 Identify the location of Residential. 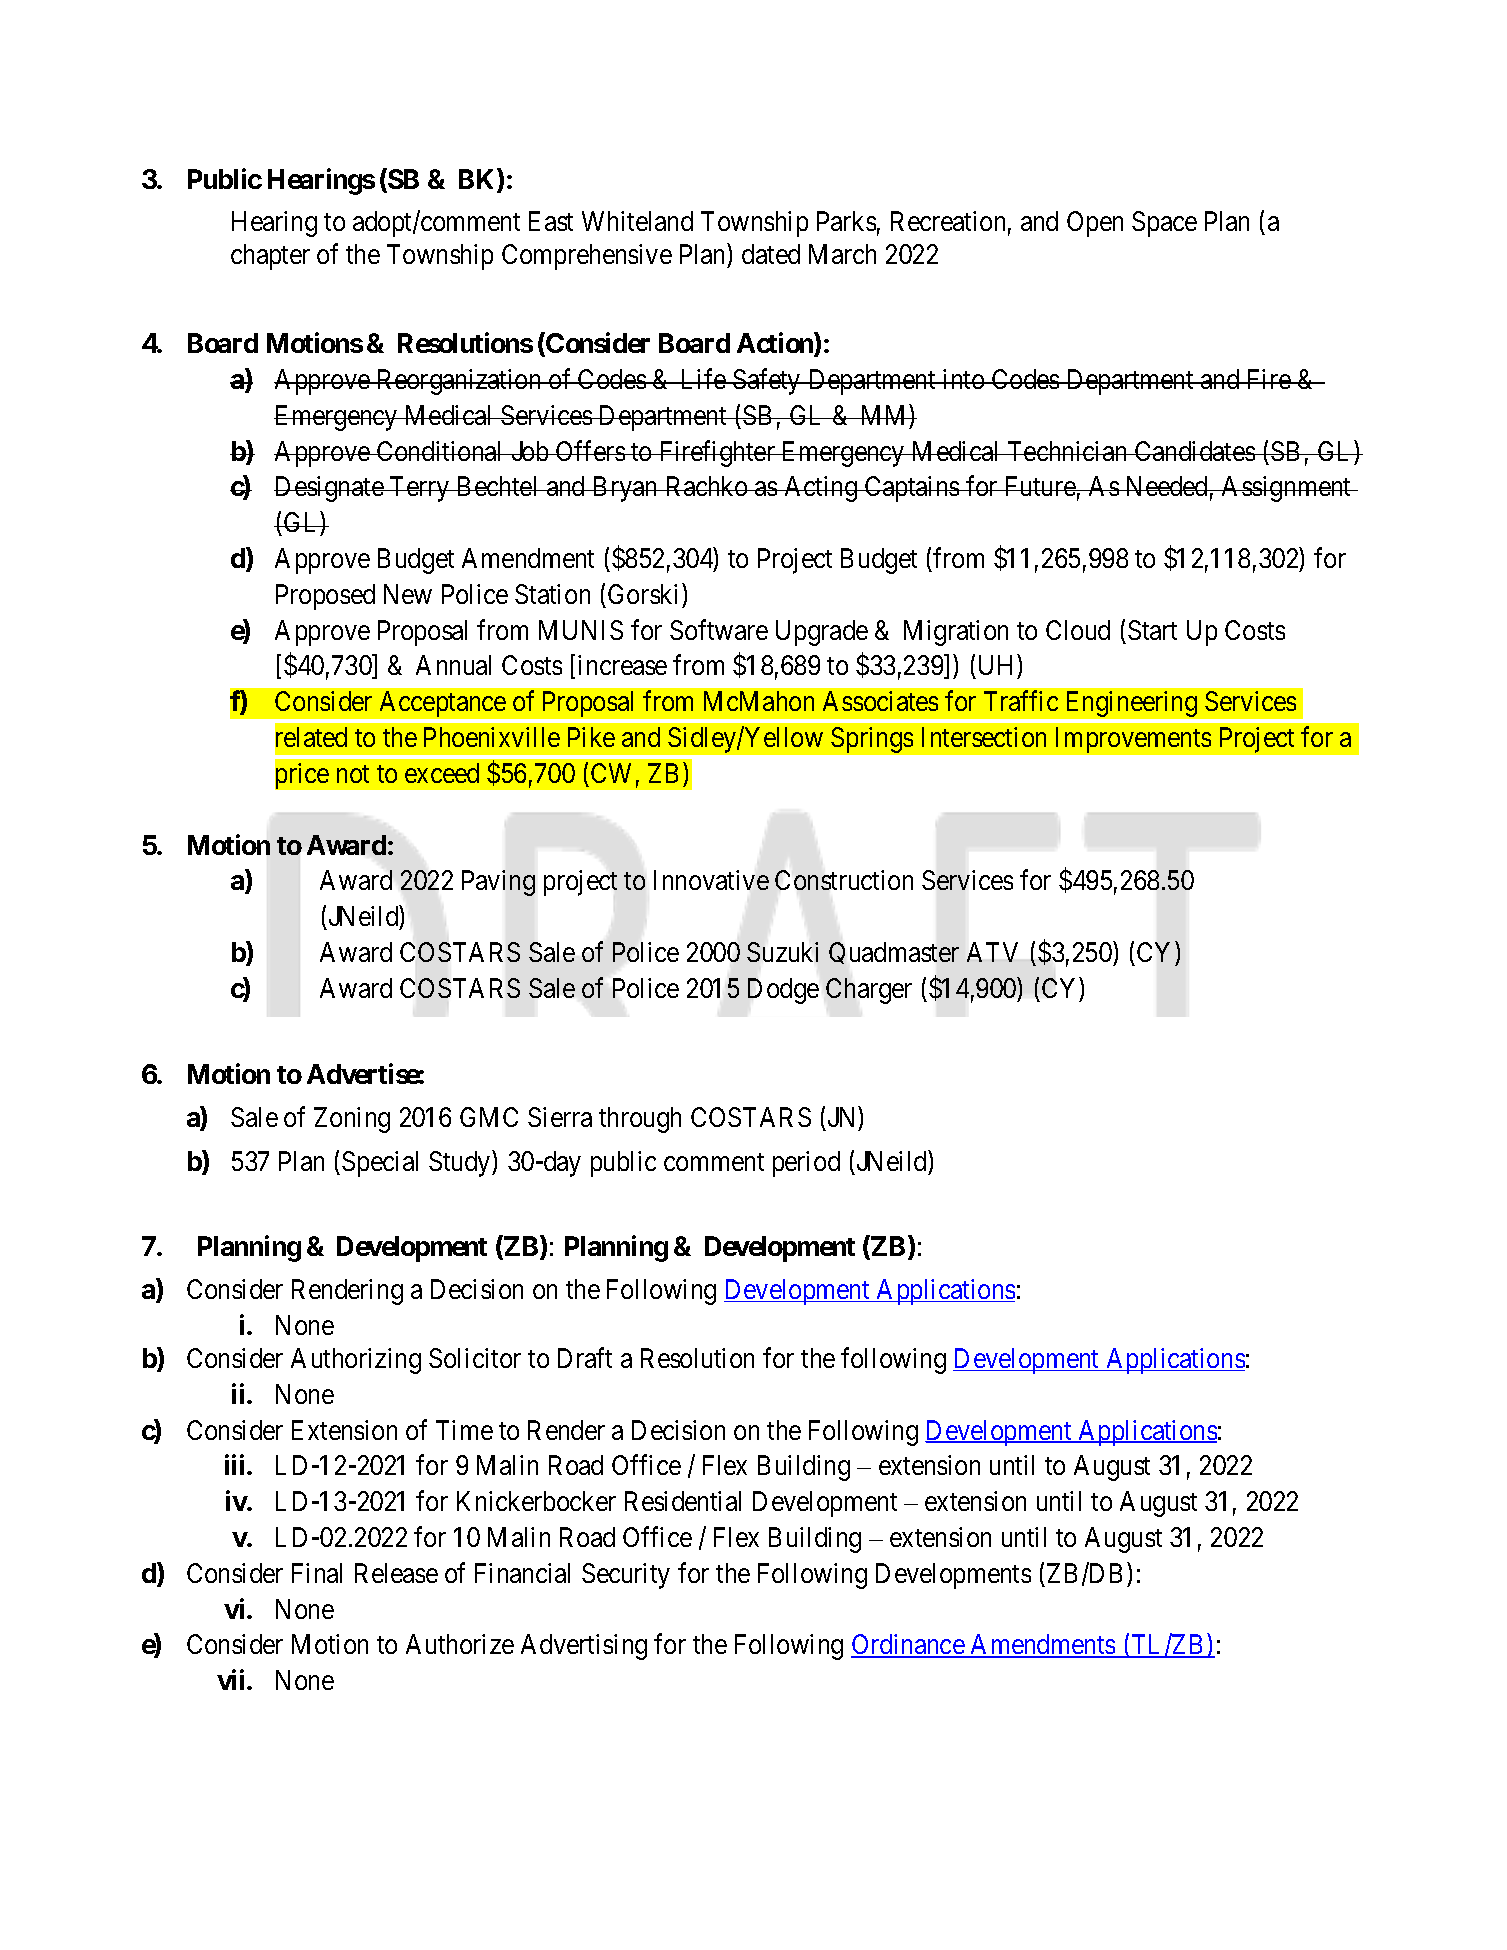
(683, 1501).
